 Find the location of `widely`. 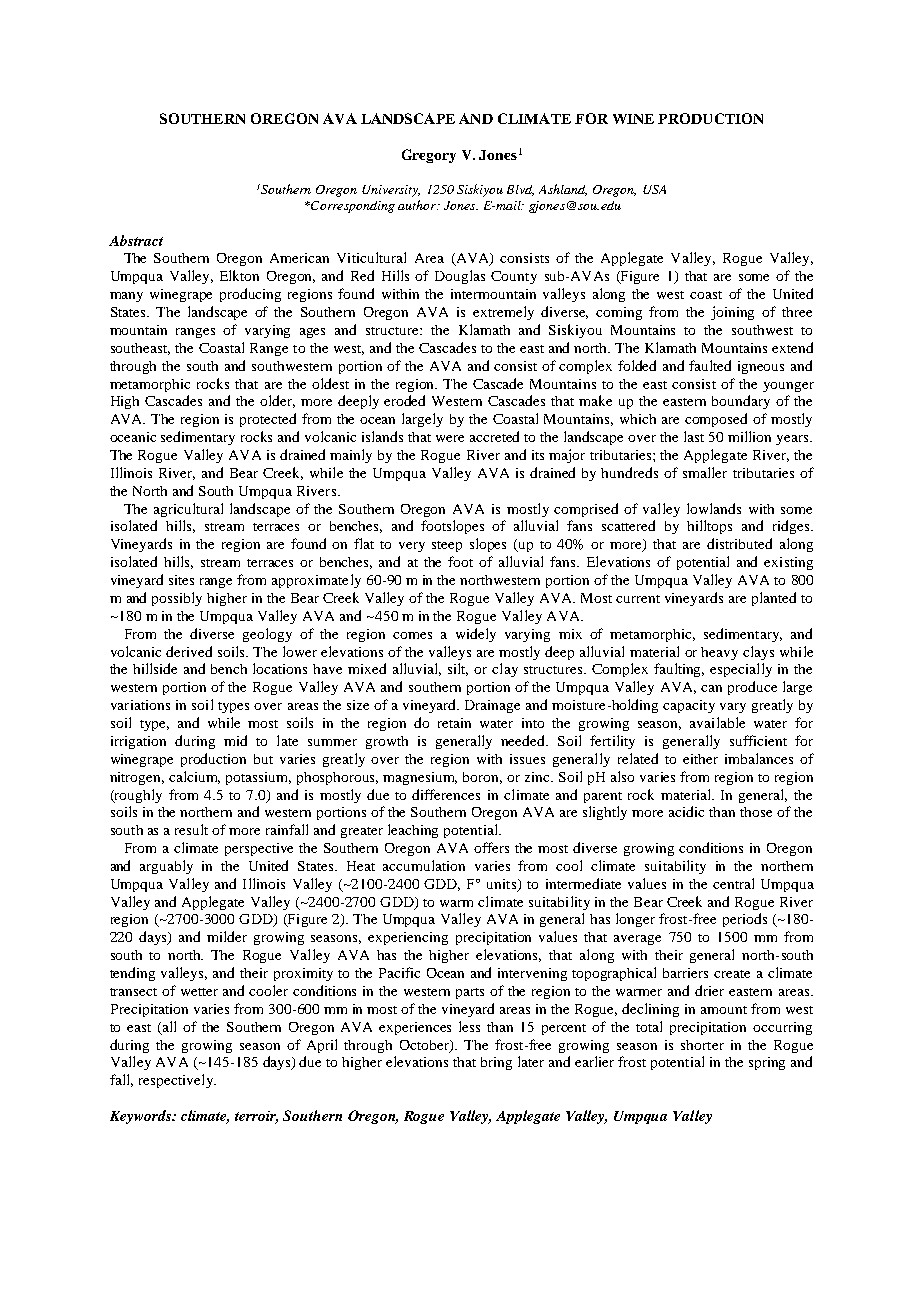

widely is located at coordinates (476, 635).
